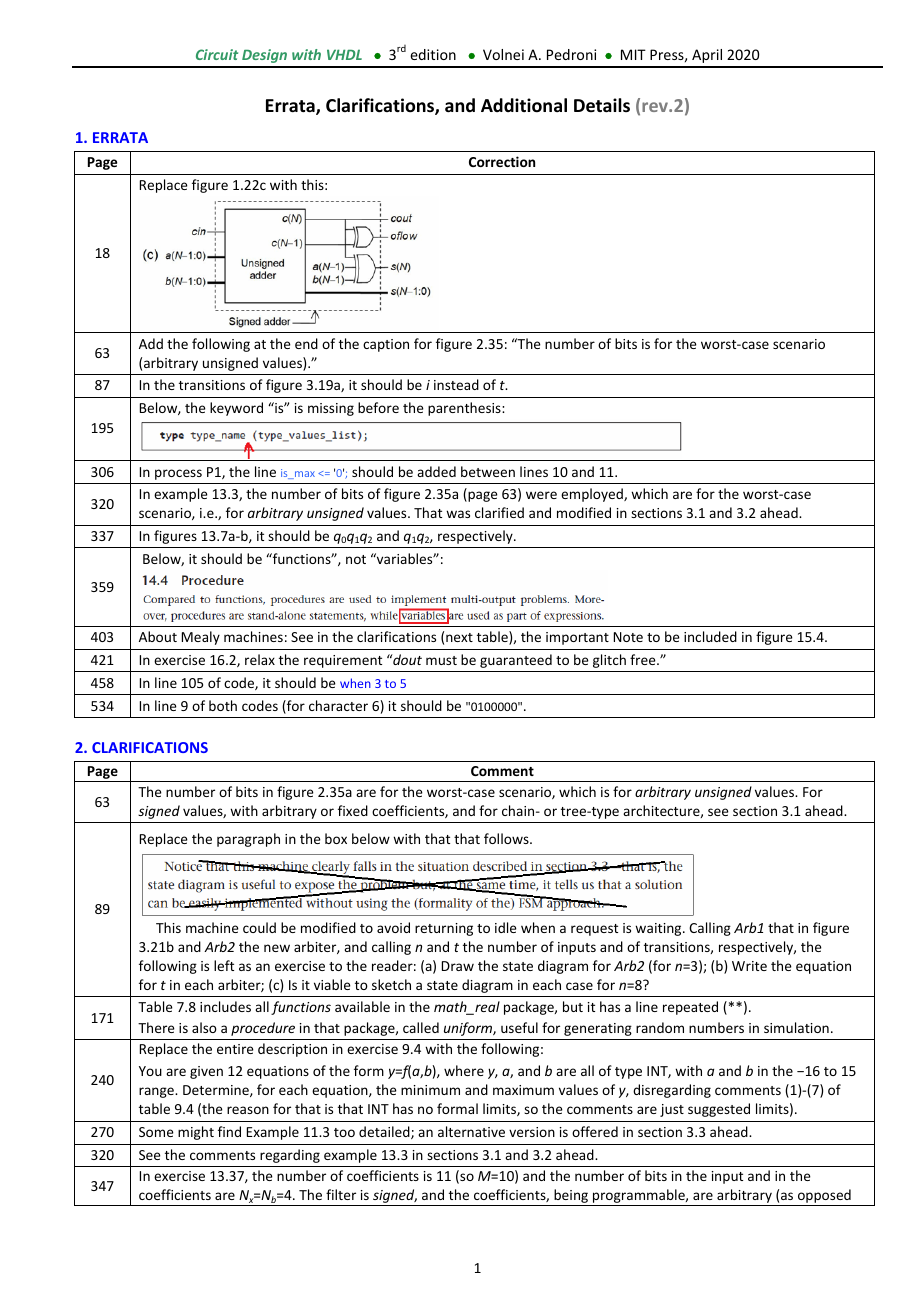  Describe the element at coordinates (488, 471) in the screenshot. I see `between` at that location.
